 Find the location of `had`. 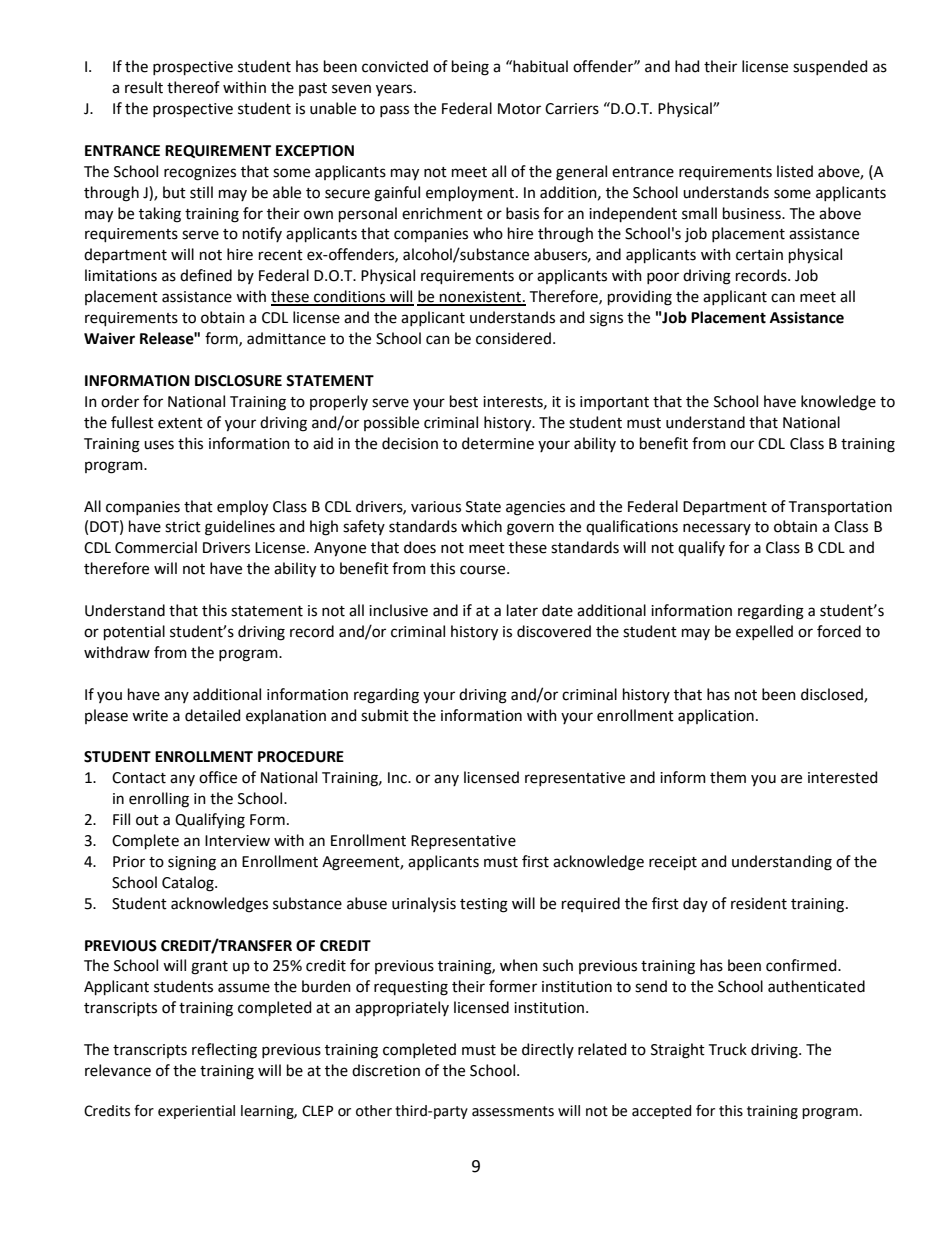

had is located at coordinates (687, 66).
